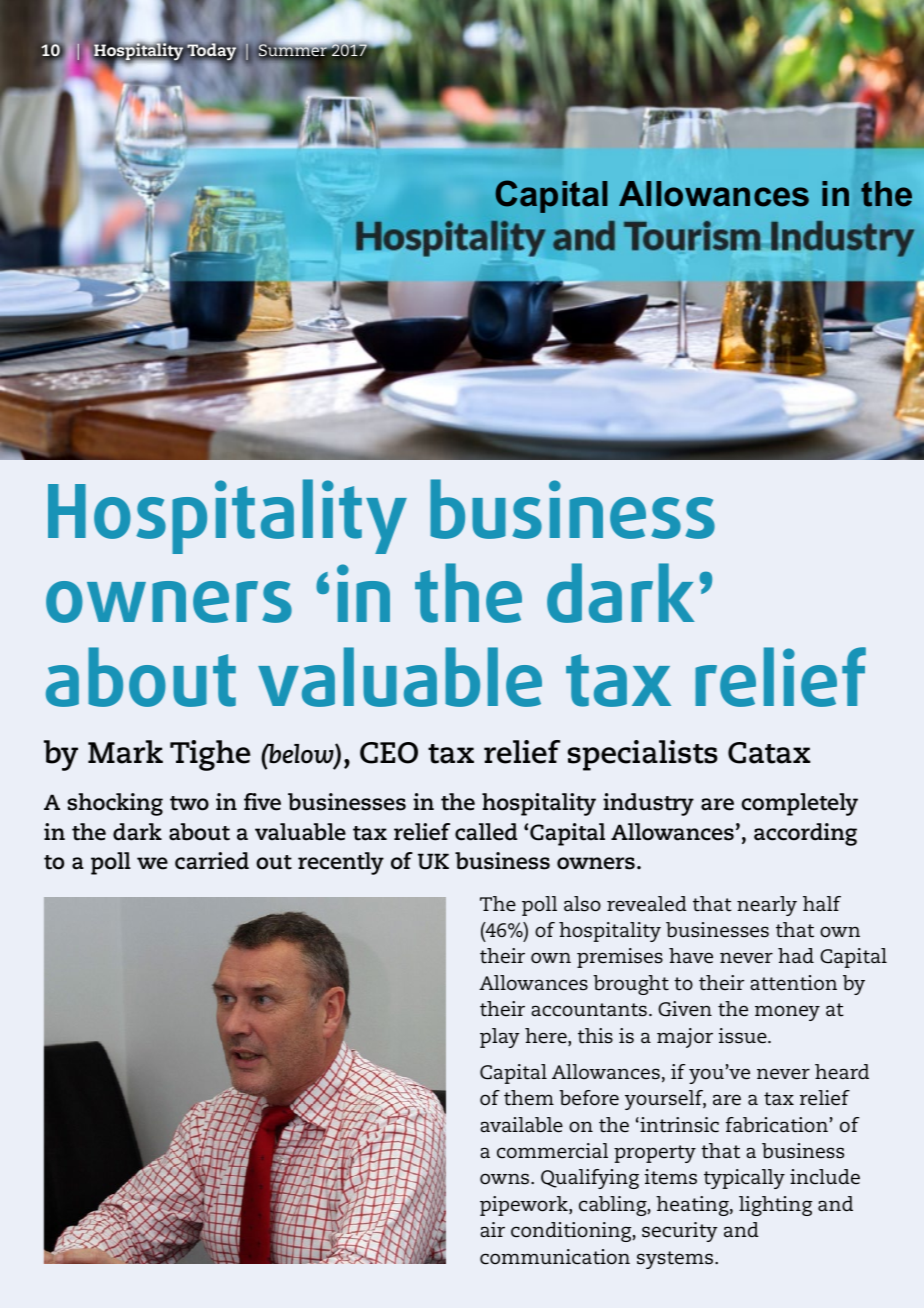  What do you see at coordinates (492, 1229) in the page?
I see `air` at bounding box center [492, 1229].
